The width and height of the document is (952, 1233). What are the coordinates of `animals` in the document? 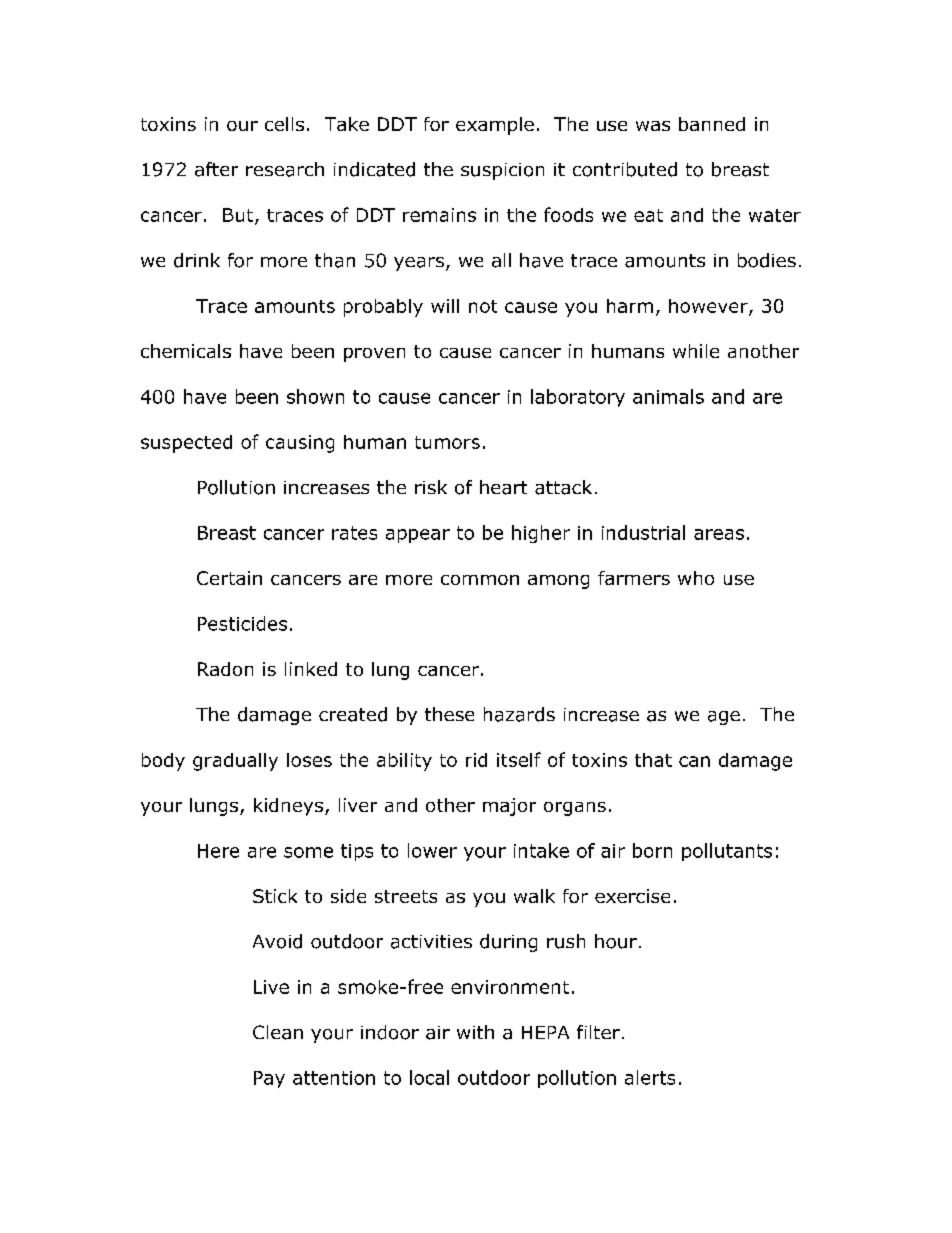 It's located at (668, 396).
